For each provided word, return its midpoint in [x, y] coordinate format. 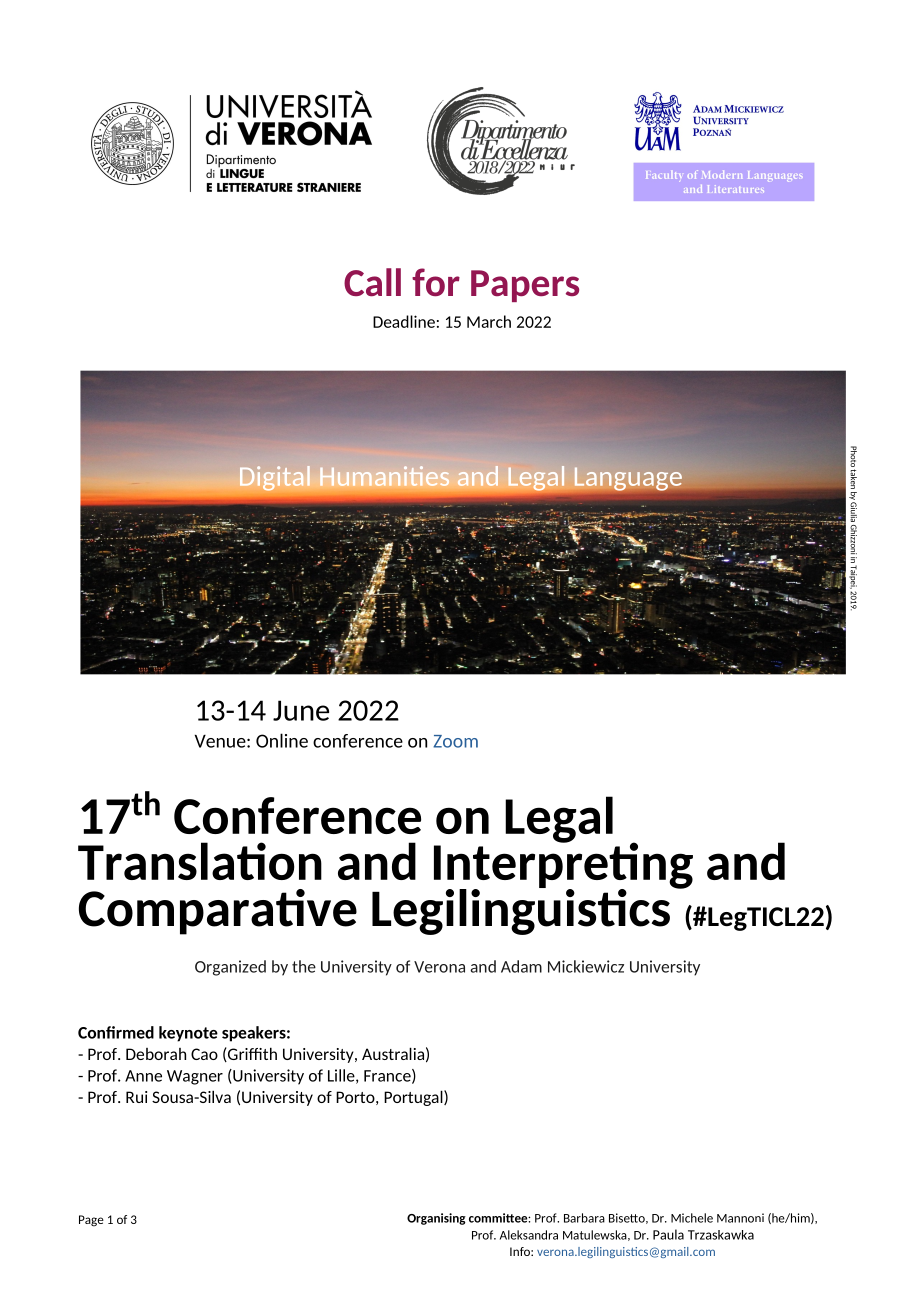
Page [91, 1221]
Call [372, 282]
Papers [525, 286]
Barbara [584, 1218]
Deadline [404, 321]
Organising [436, 1219]
